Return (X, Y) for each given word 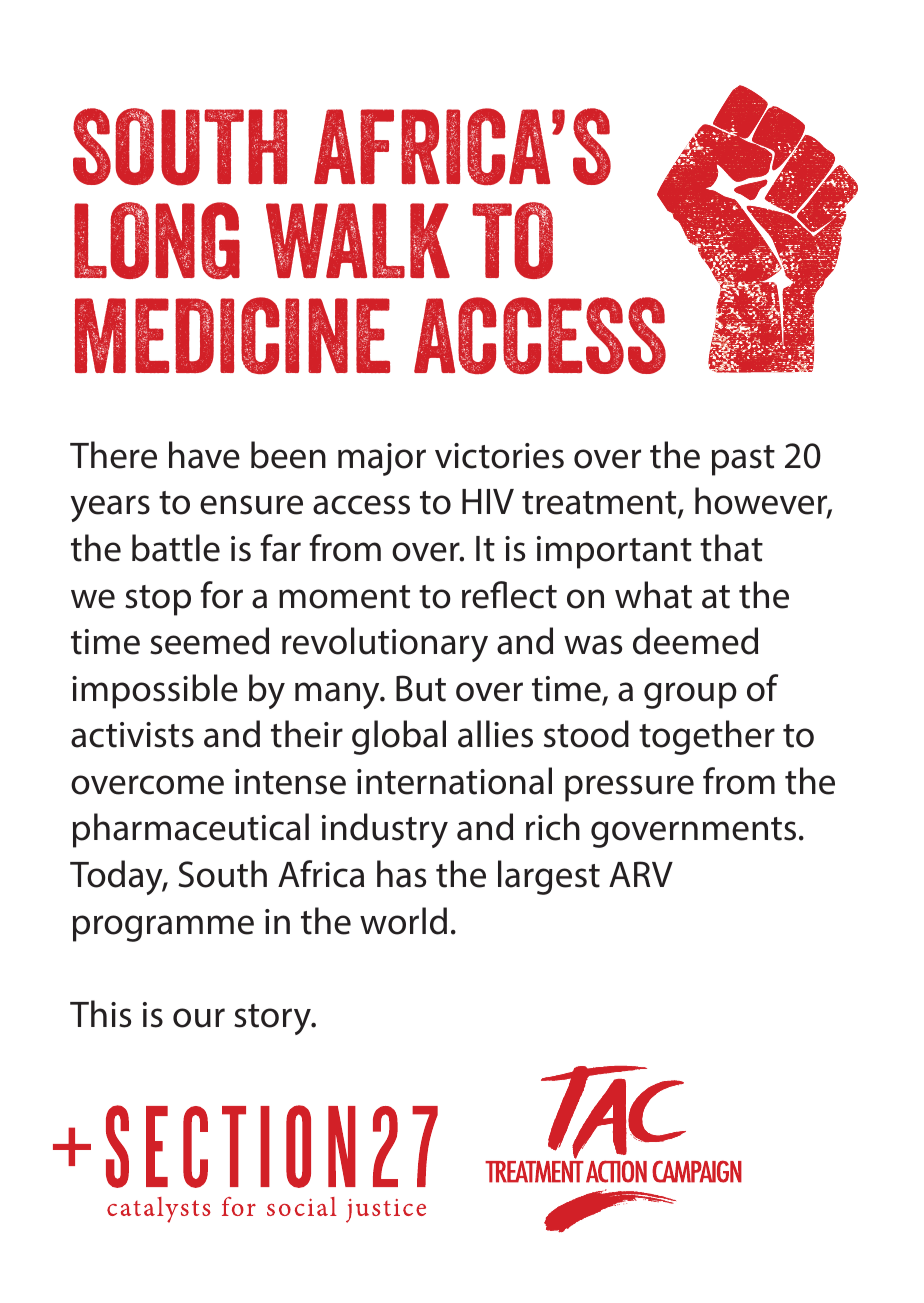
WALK (358, 240)
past (743, 460)
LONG (157, 240)
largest (549, 877)
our (199, 1018)
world (403, 921)
